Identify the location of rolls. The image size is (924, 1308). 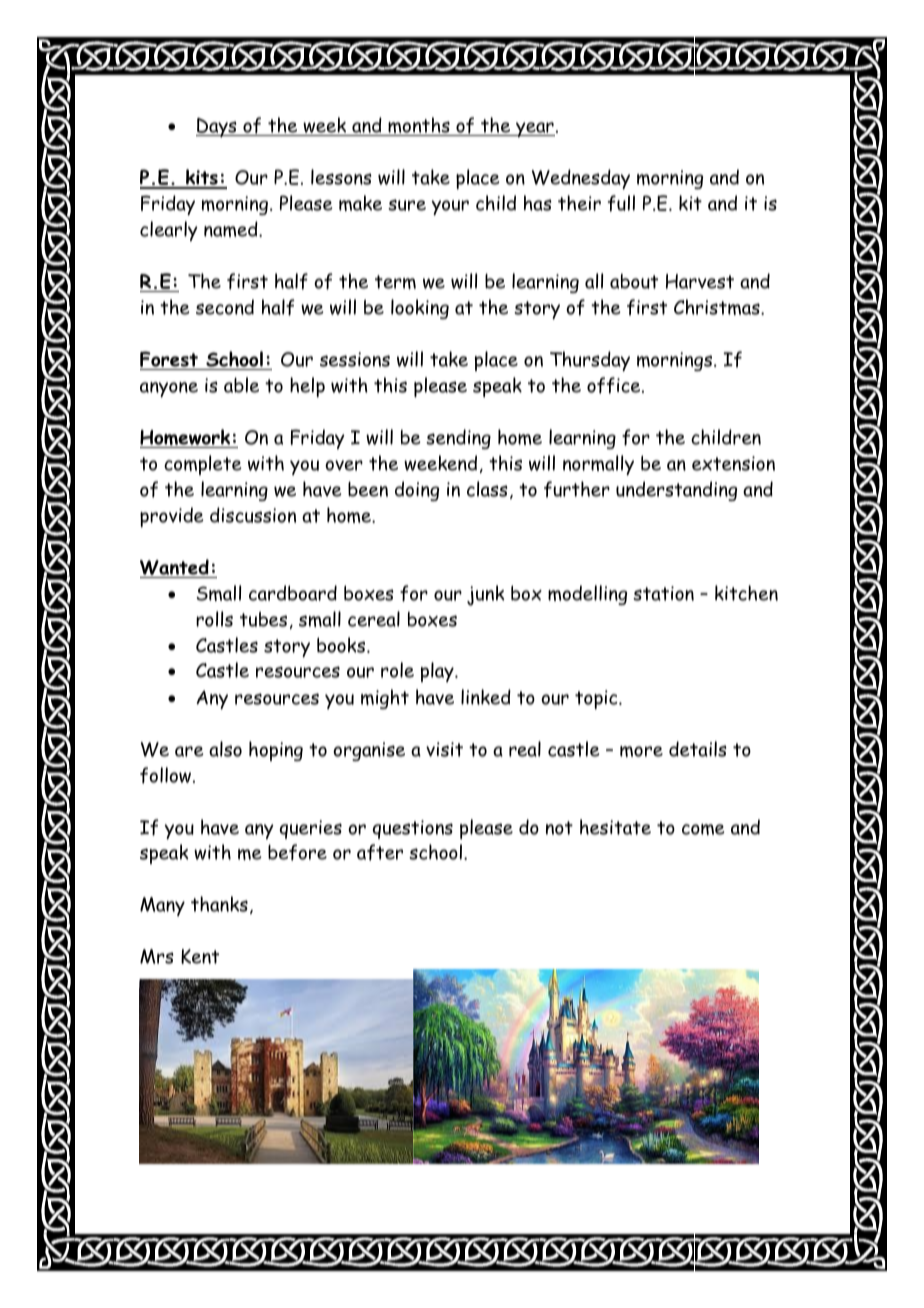
(214, 619).
